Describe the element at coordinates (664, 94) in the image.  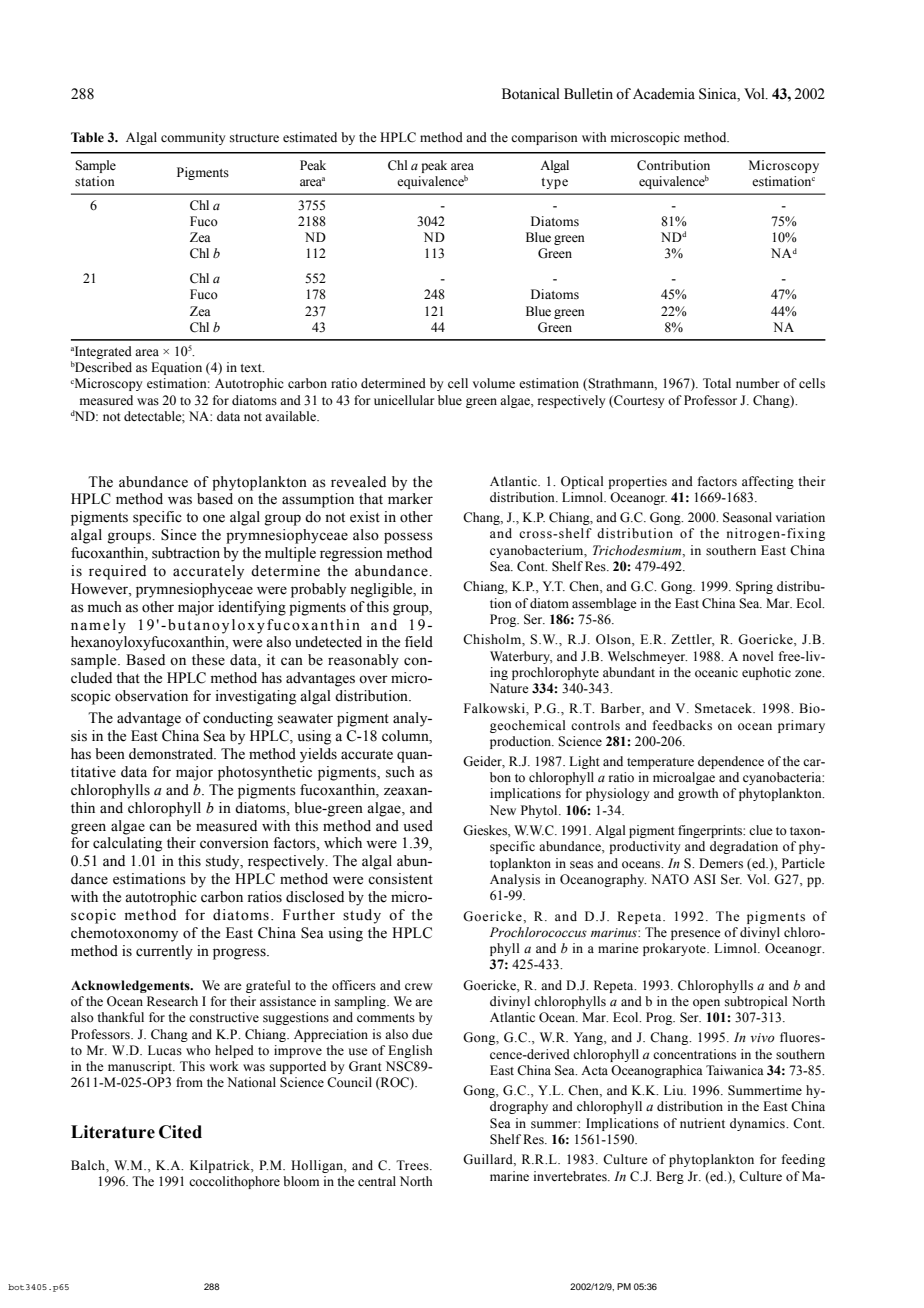
I see `Academia` at that location.
